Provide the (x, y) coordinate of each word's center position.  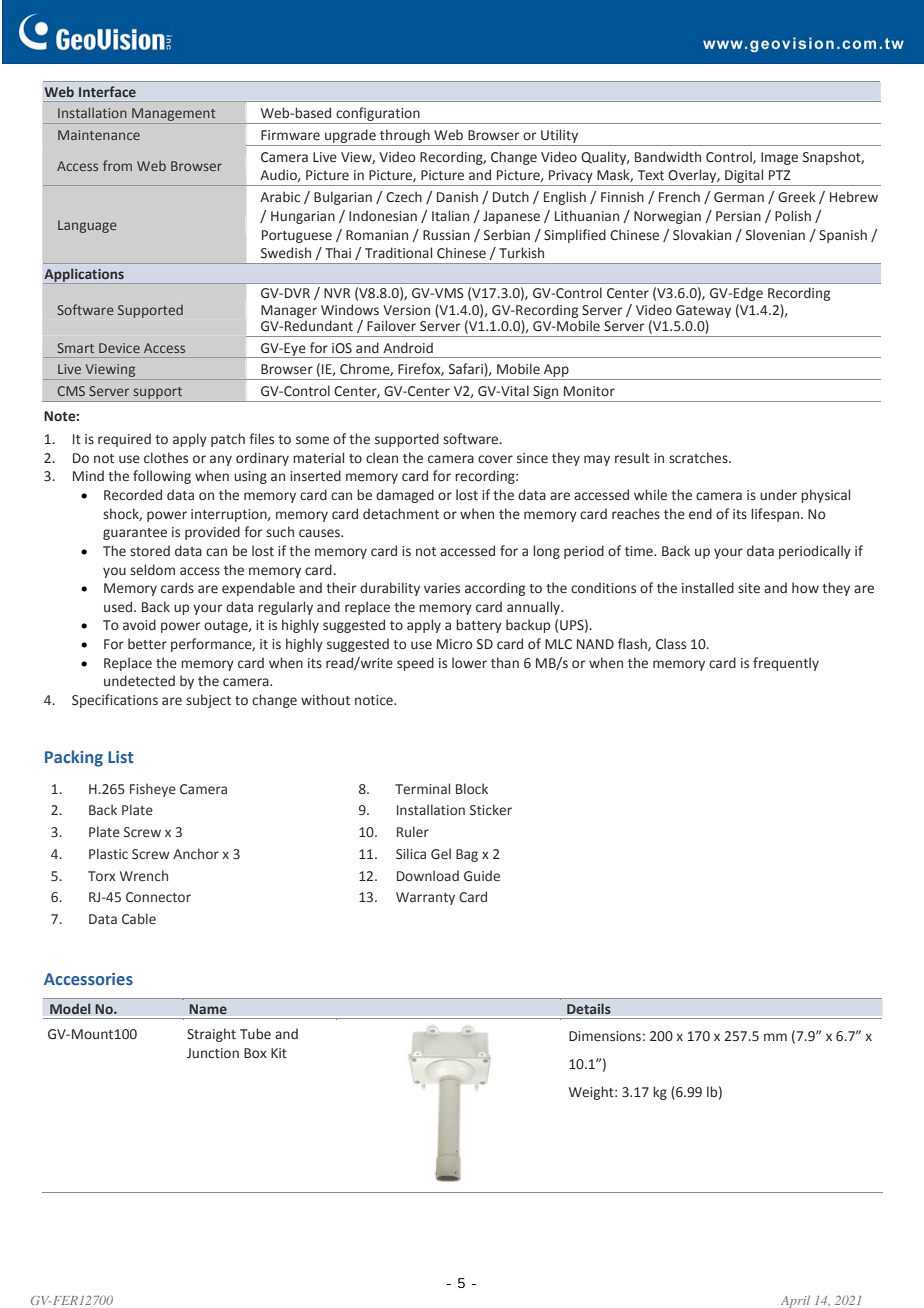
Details (589, 1009)
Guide (482, 875)
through (405, 136)
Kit (279, 1053)
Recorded (133, 495)
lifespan (775, 515)
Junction (213, 1053)
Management (174, 116)
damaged (405, 496)
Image (779, 158)
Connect (151, 897)
